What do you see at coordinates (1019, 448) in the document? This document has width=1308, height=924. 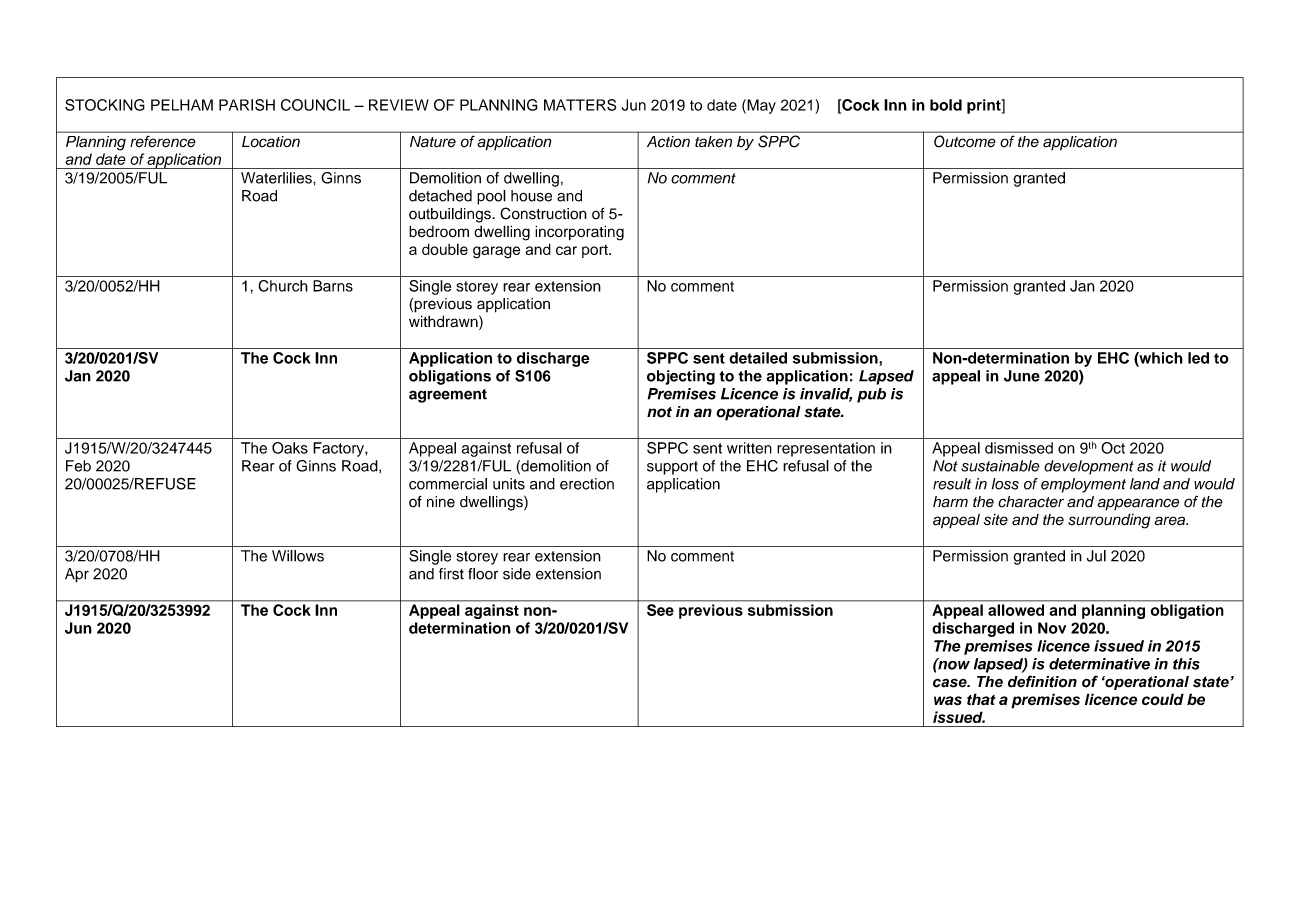 I see `dismissed` at bounding box center [1019, 448].
